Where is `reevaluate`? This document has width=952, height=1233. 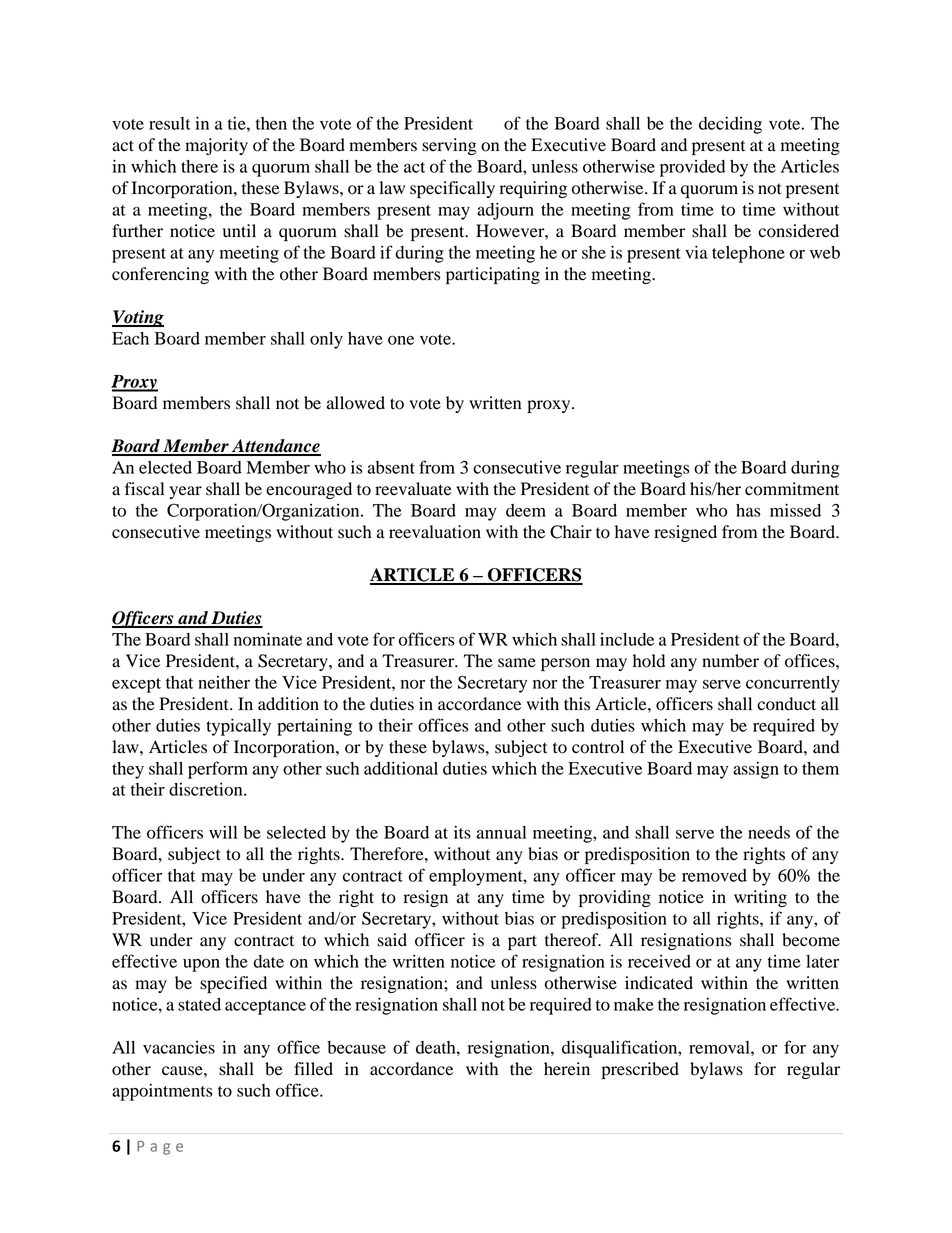
reevaluate is located at coordinates (413, 489).
